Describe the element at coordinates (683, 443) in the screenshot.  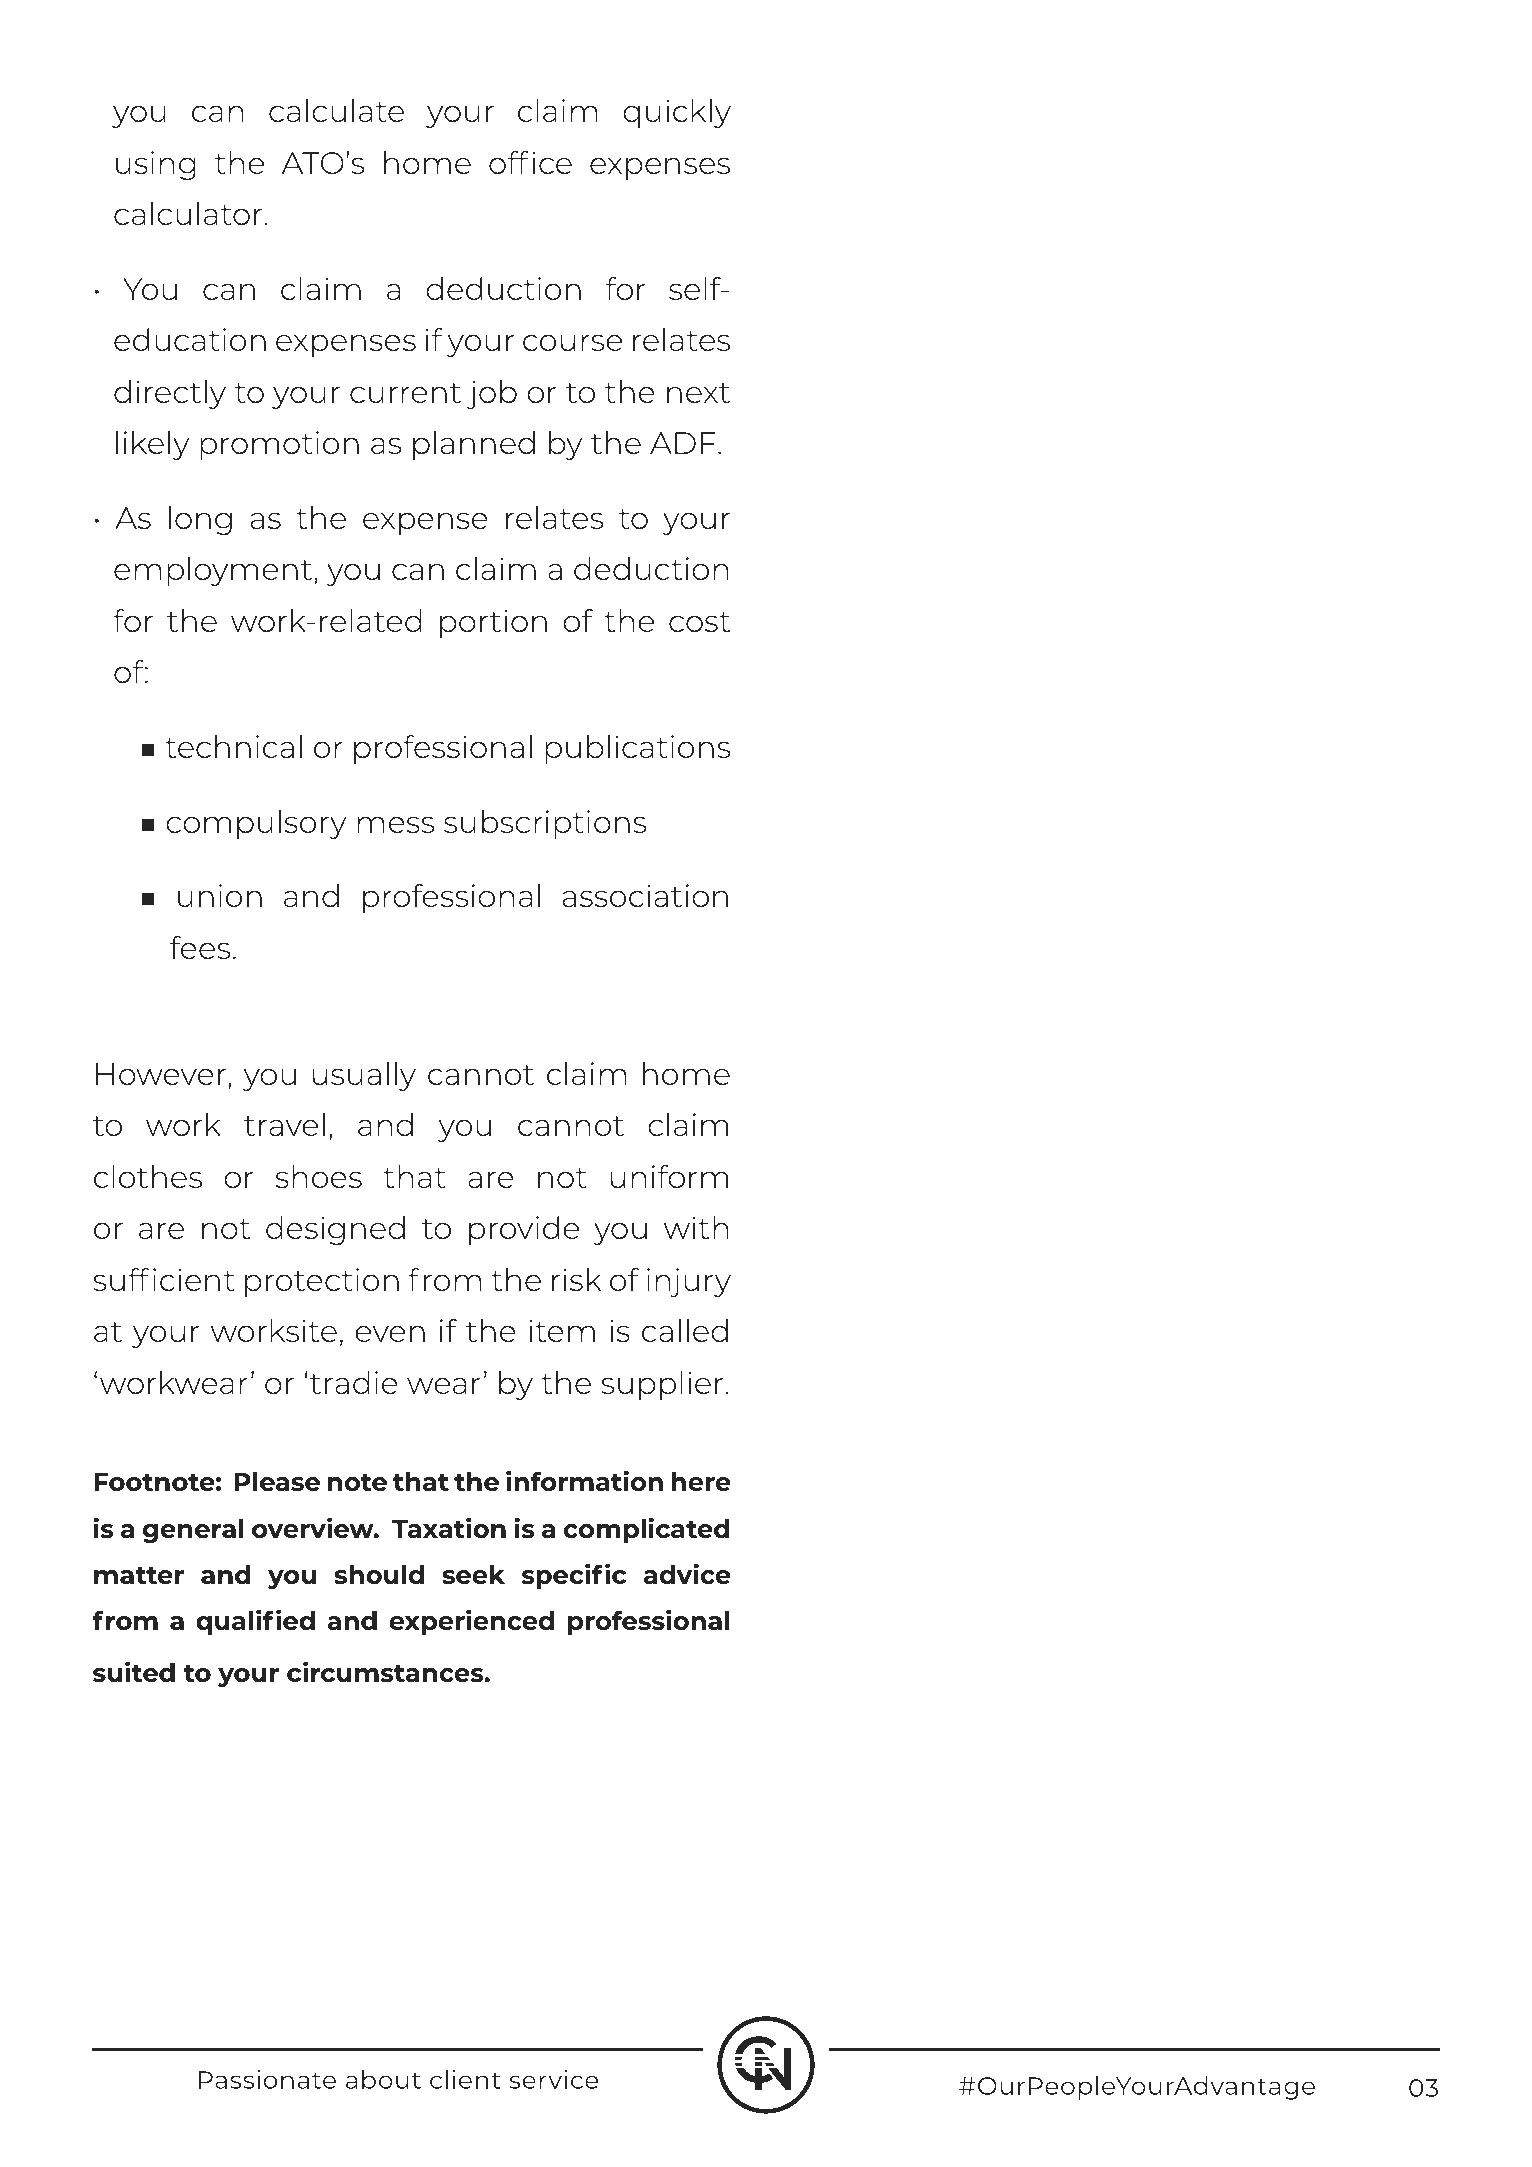
I see `ADF` at that location.
